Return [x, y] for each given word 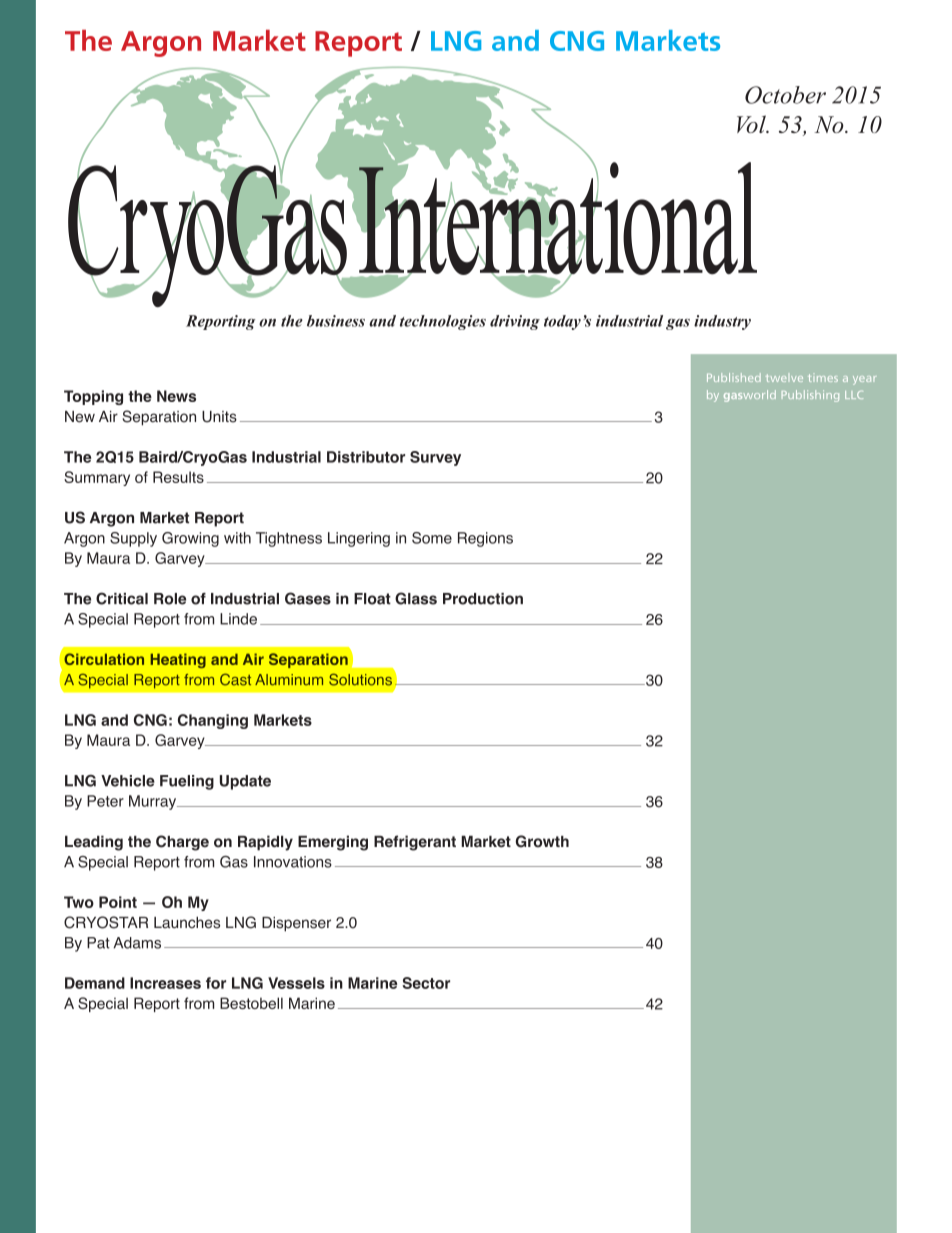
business [336, 321]
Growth [542, 841]
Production [483, 599]
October [785, 95]
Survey [435, 458]
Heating [178, 660]
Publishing [810, 396]
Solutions [360, 680]
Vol [752, 124]
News [176, 396]
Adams [137, 943]
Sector [426, 983]
